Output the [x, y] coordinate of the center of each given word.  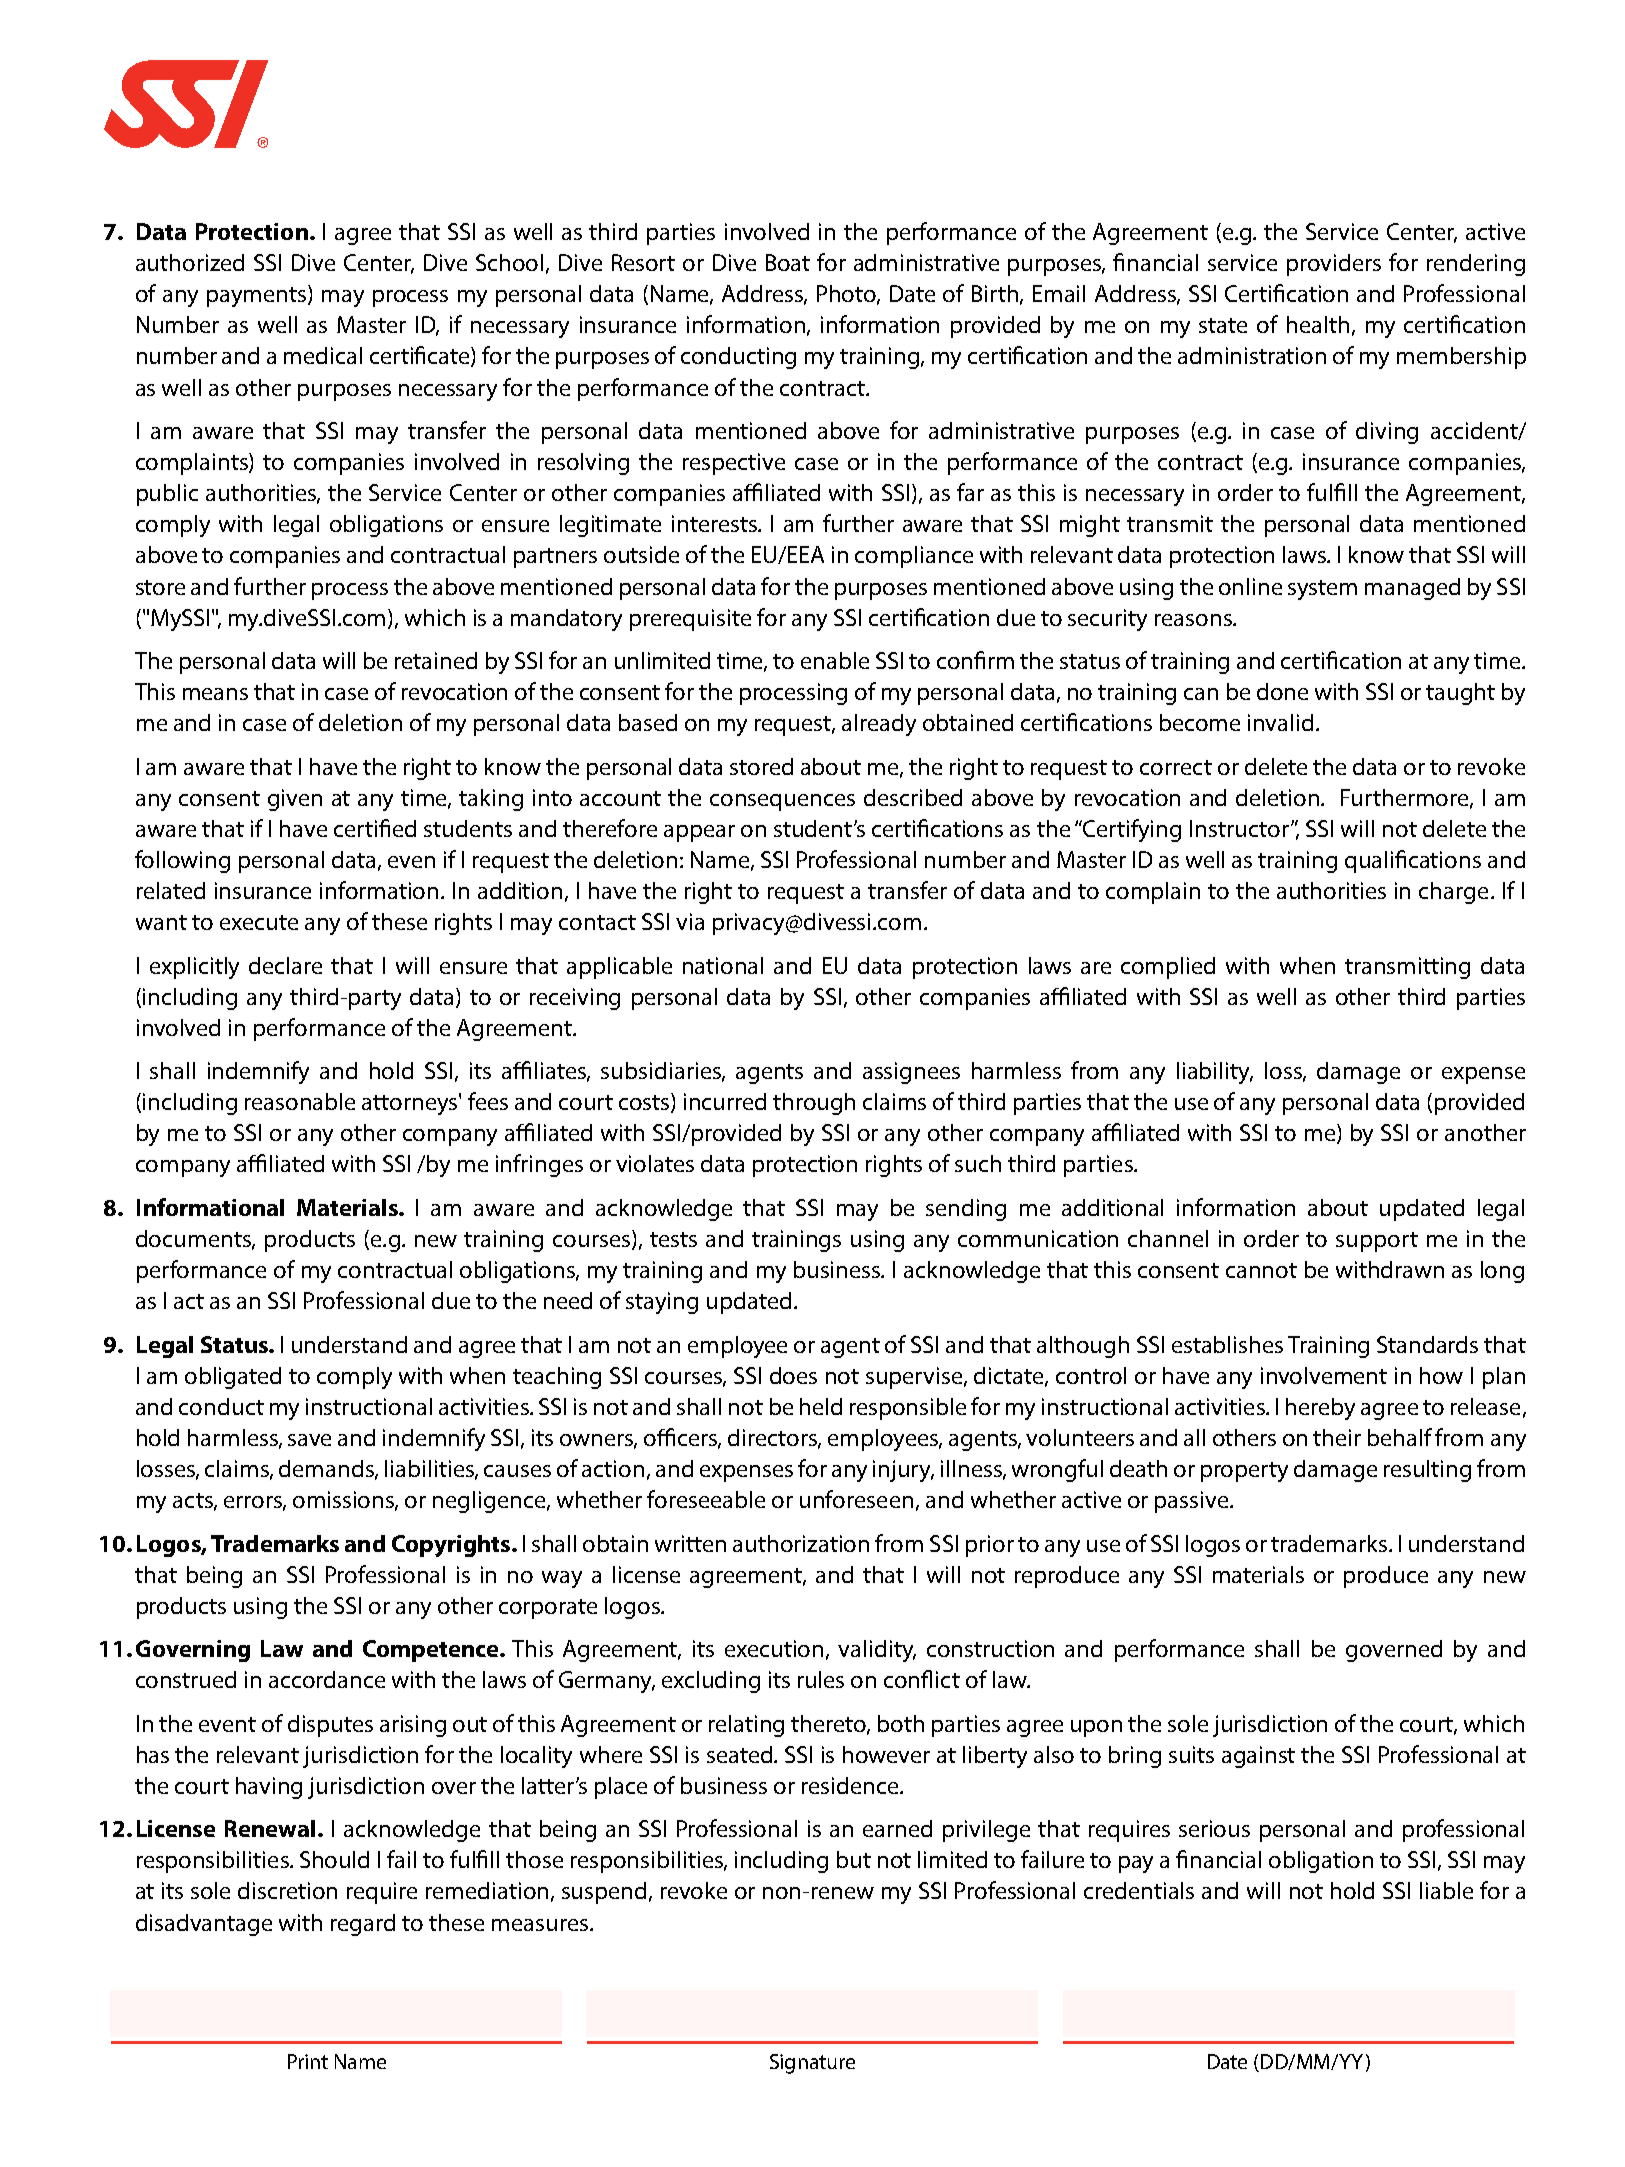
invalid [1280, 722]
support [1377, 1242]
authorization [801, 1543]
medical [323, 355]
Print [308, 2061]
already [879, 725]
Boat [788, 262]
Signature [812, 2064]
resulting [1427, 1471]
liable [1446, 1890]
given [295, 800]
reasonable [300, 1101]
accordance [327, 1679]
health [1318, 324]
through [814, 1104]
